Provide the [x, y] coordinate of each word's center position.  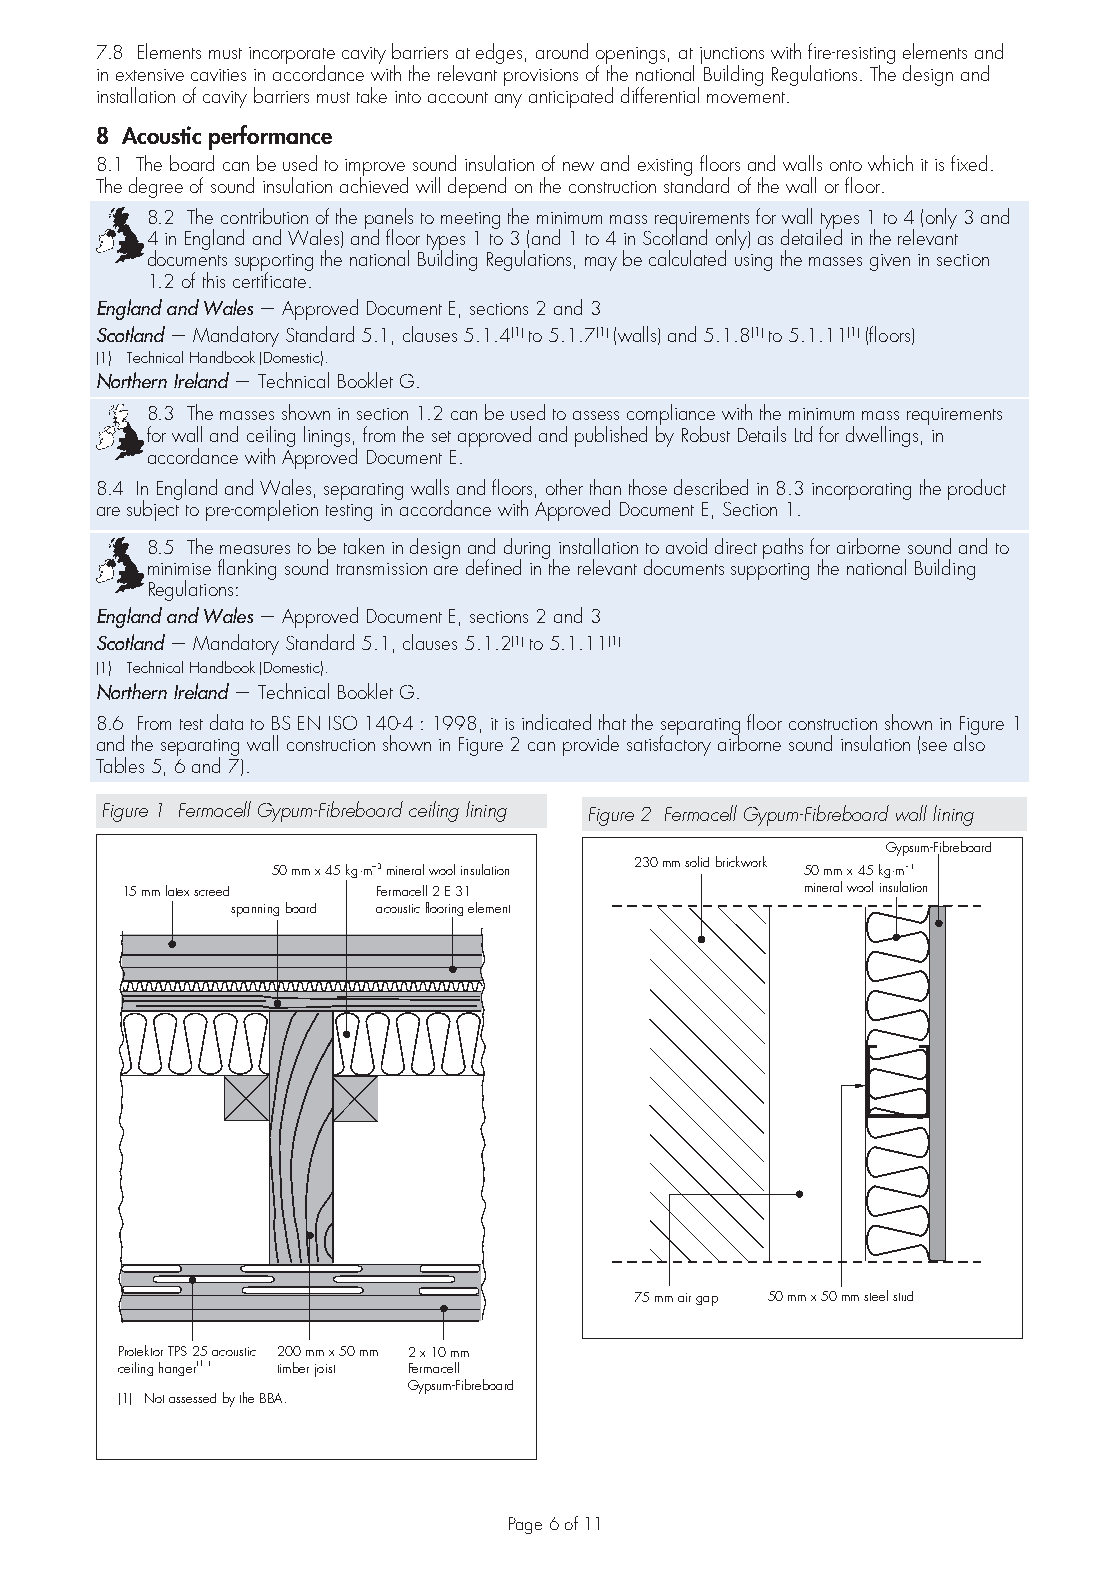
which [890, 163]
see [934, 746]
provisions [541, 77]
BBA [271, 1398]
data [226, 722]
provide [591, 745]
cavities [218, 75]
